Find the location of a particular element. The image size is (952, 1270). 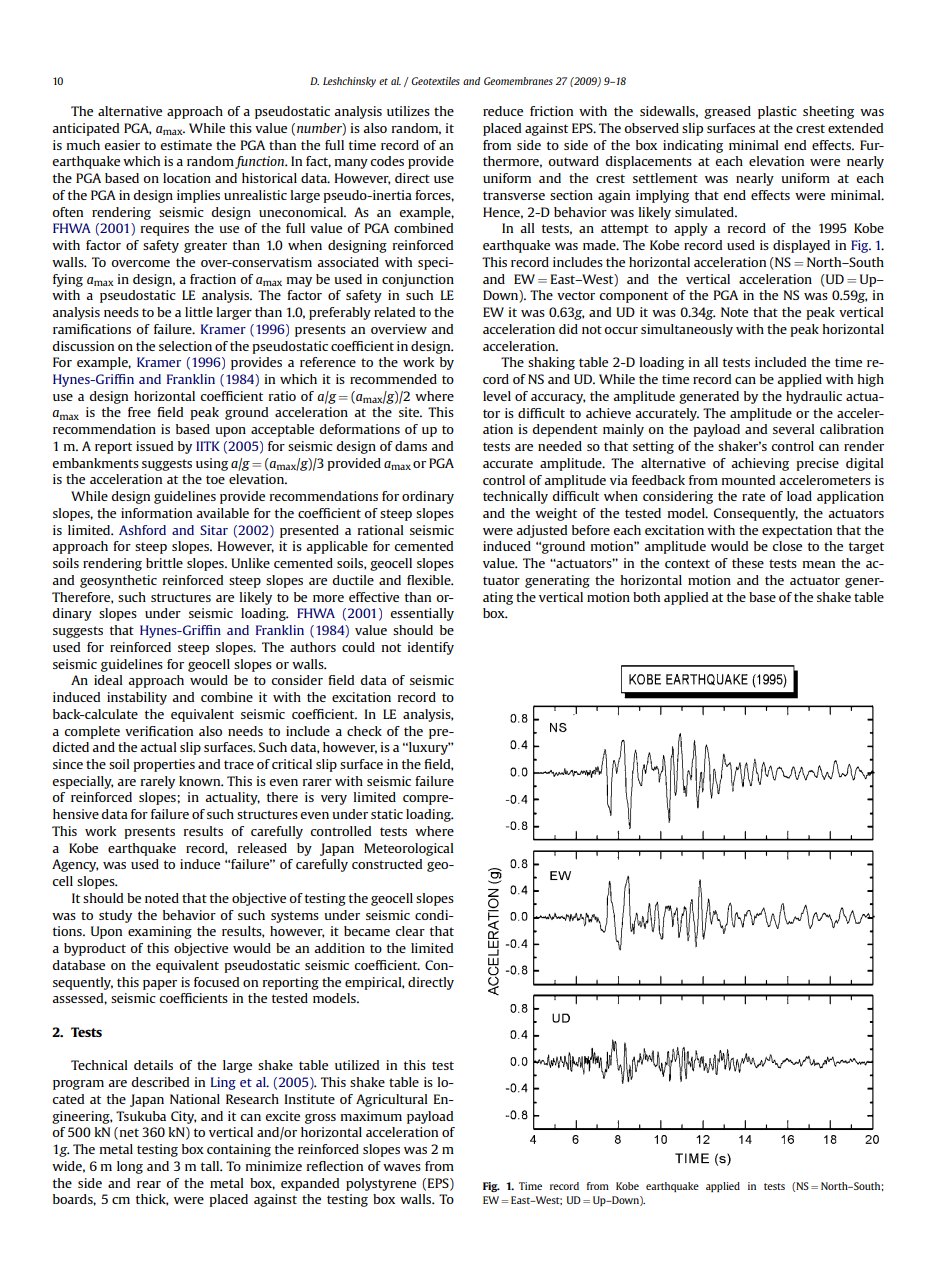

estimate is located at coordinates (186, 145).
